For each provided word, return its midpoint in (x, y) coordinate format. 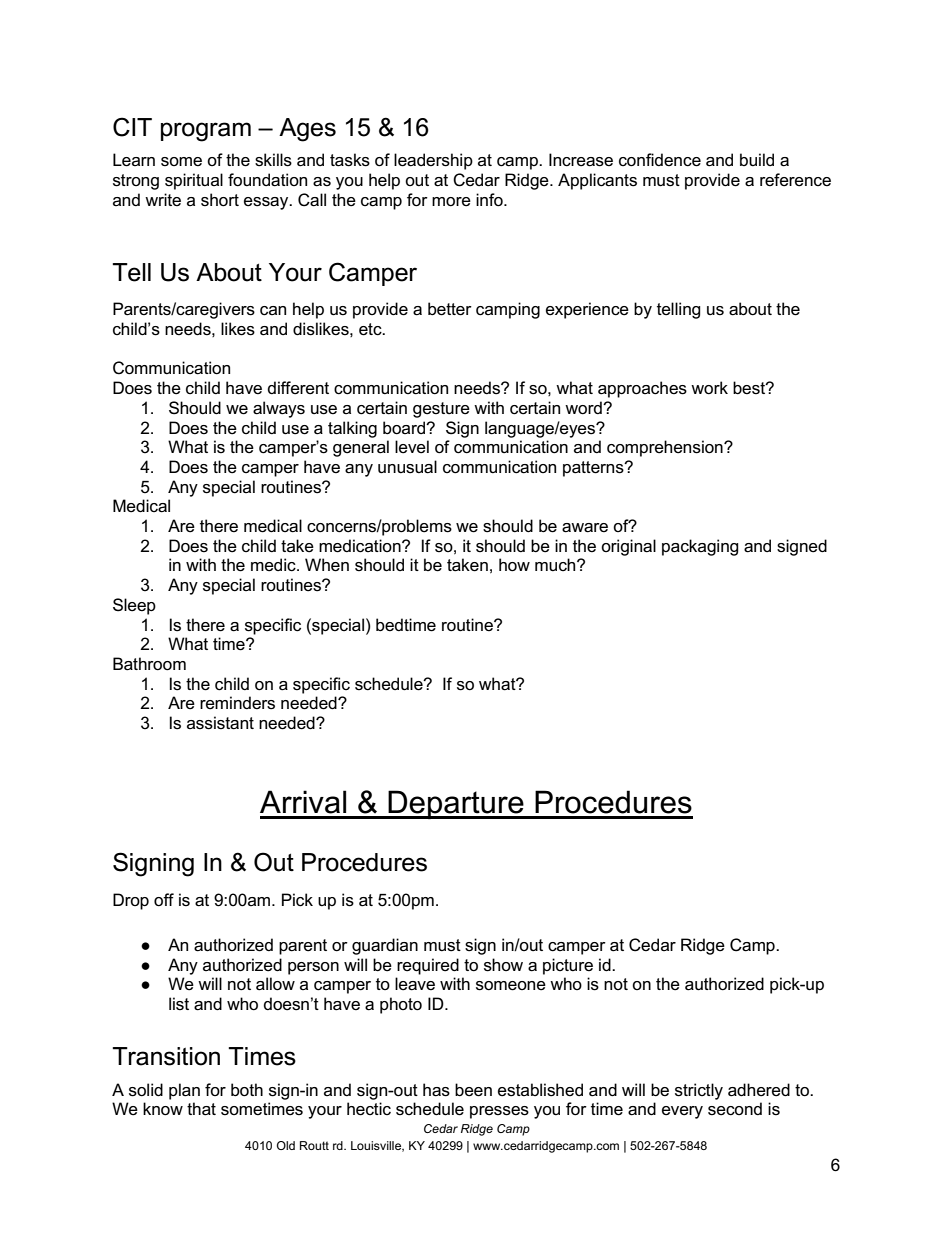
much (556, 564)
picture (568, 966)
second (735, 1109)
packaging (700, 547)
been (473, 1090)
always (279, 409)
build (757, 159)
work (709, 388)
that (201, 1109)
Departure (456, 804)
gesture (441, 410)
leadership (433, 161)
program (206, 132)
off (164, 900)
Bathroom (149, 664)
